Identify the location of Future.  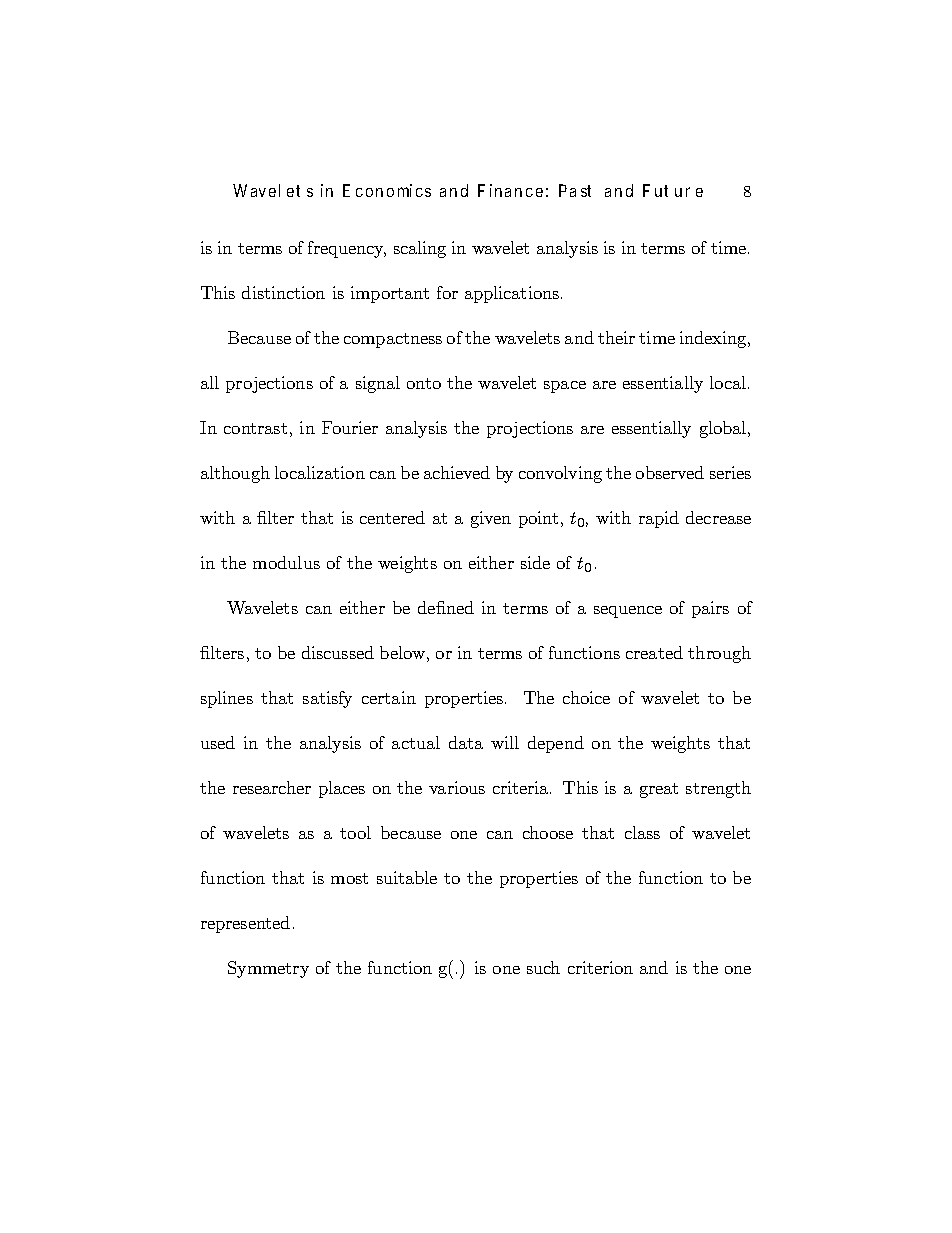
(673, 190).
